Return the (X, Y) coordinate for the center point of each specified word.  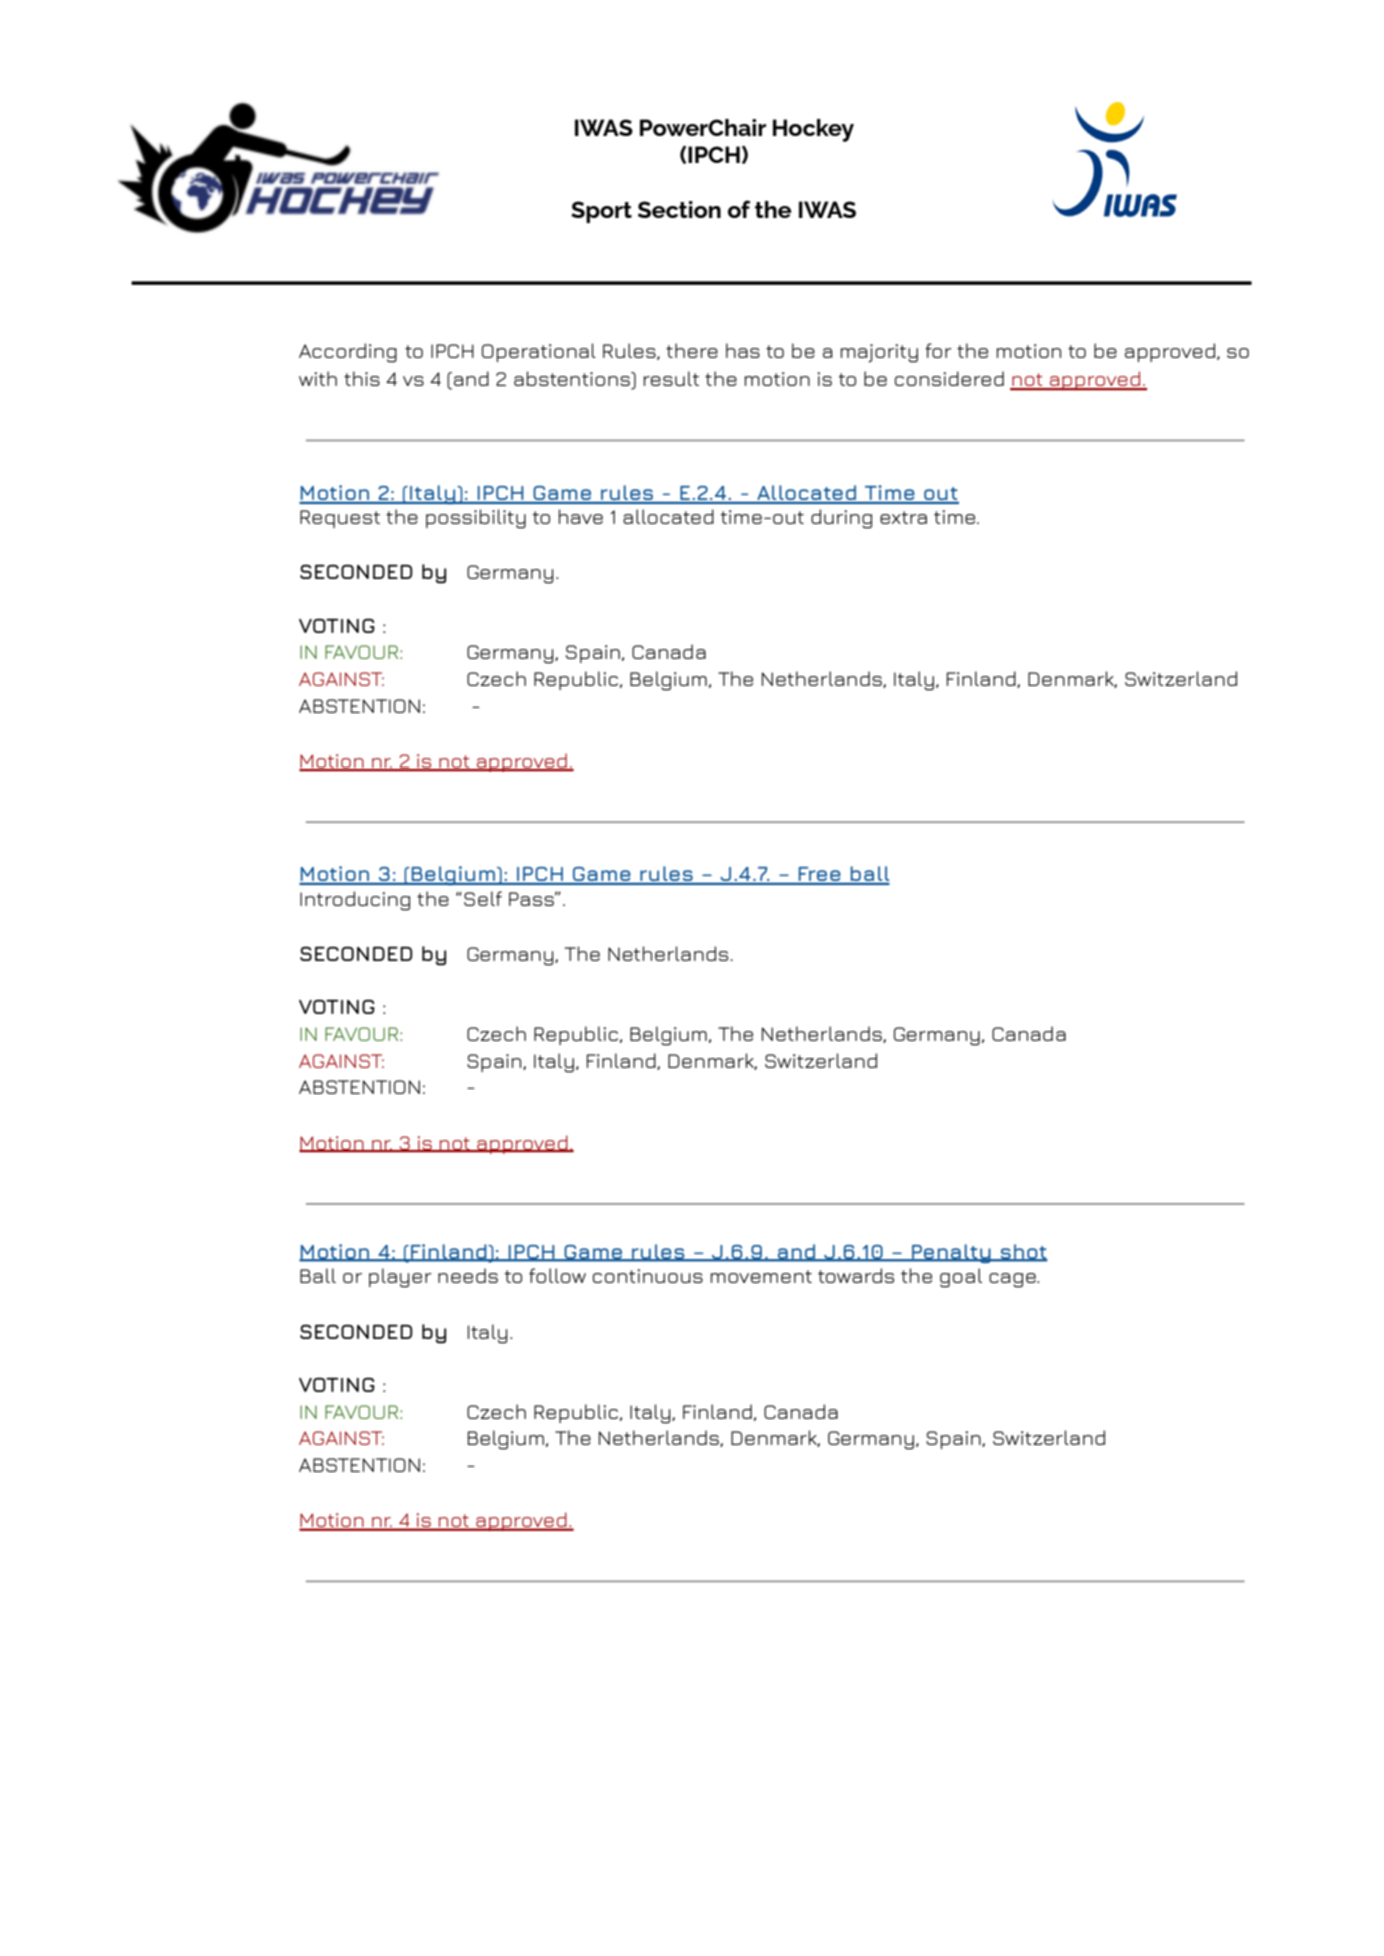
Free (820, 875)
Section (679, 209)
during (841, 519)
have (581, 516)
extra (903, 517)
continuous (648, 1276)
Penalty (951, 1253)
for (938, 350)
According (348, 353)
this (362, 378)
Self (483, 898)
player (400, 1278)
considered (949, 378)
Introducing (355, 901)
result (671, 378)
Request (340, 519)
